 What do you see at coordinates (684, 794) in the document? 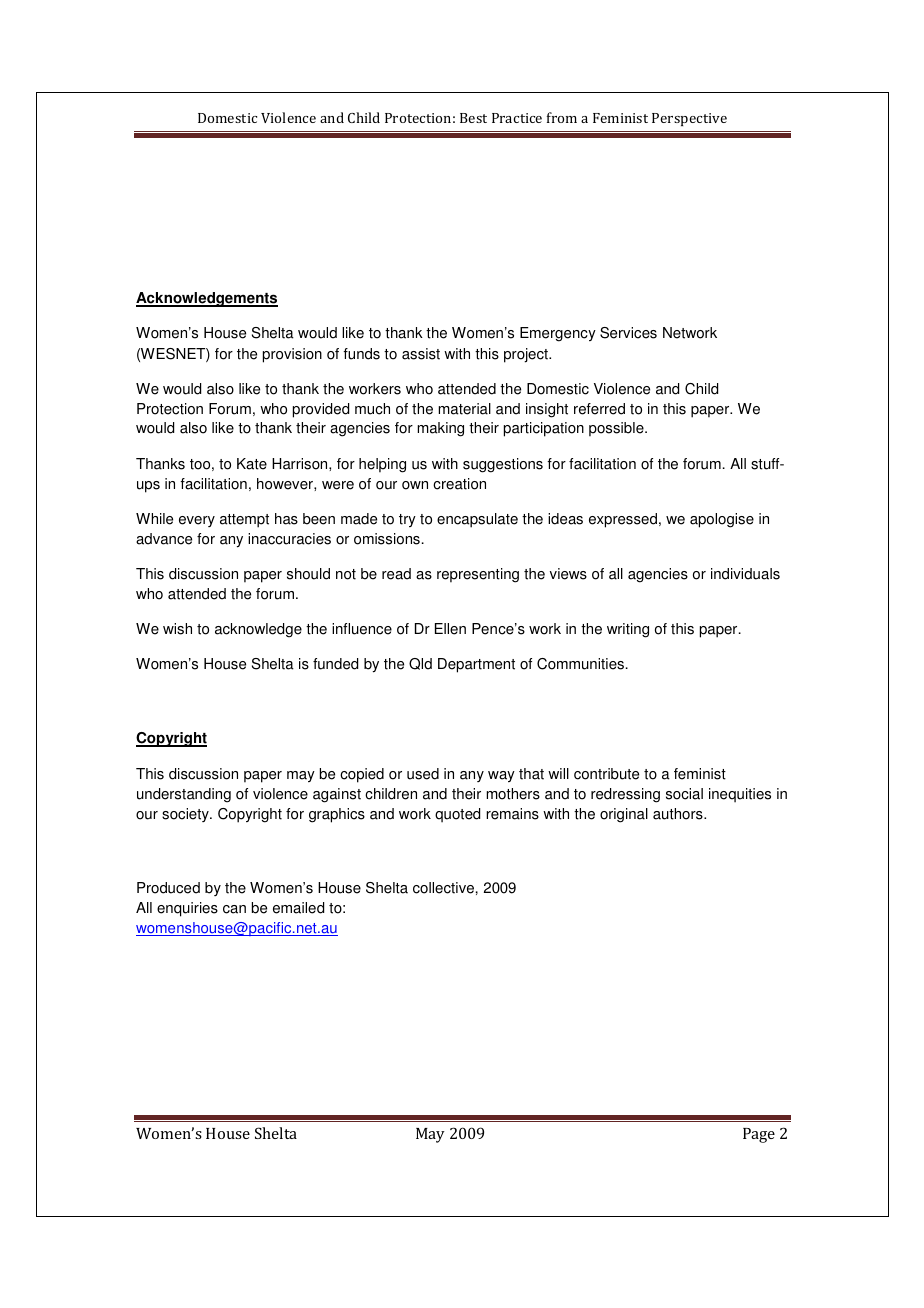
I see `social` at bounding box center [684, 794].
